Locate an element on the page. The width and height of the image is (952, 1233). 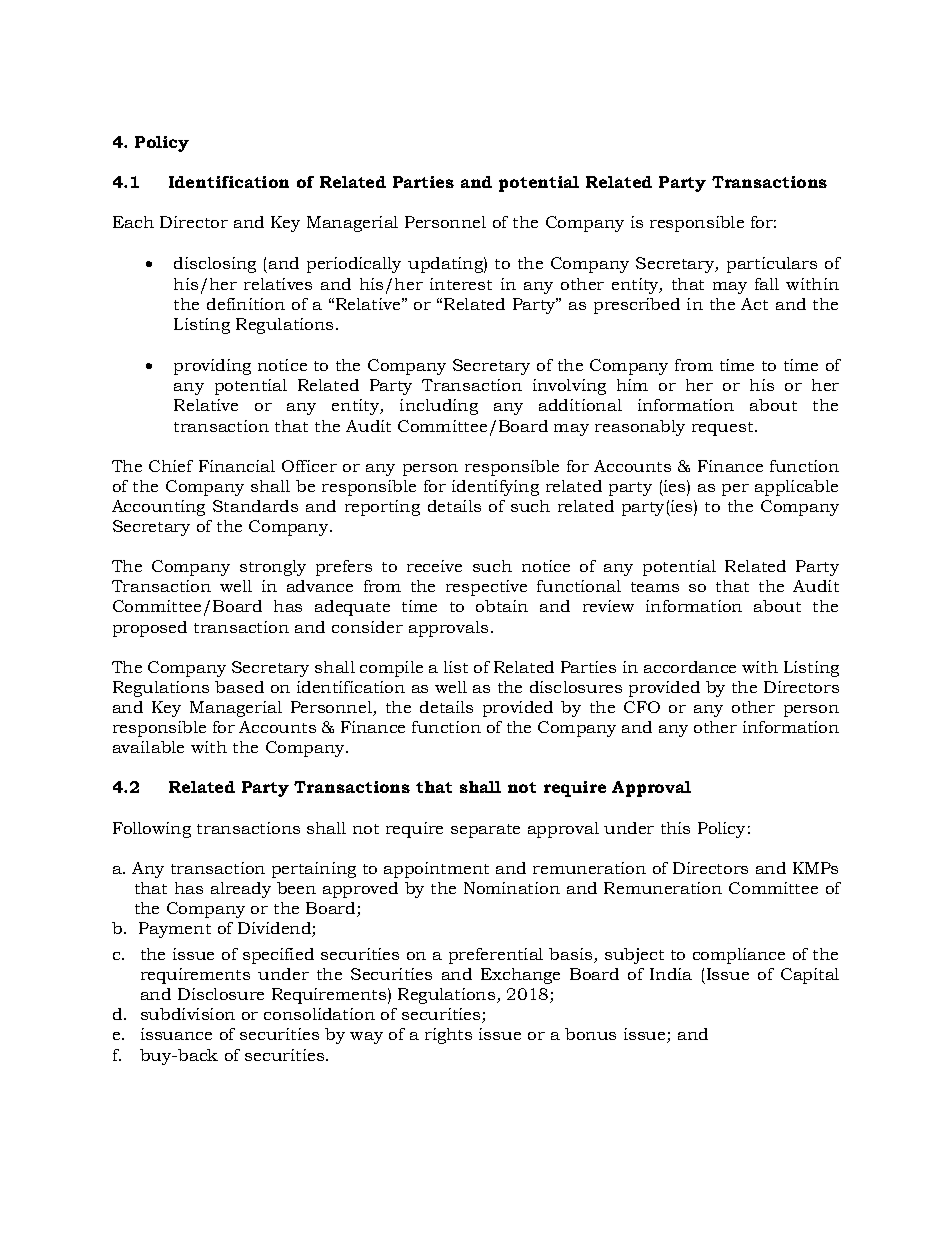
subdivision is located at coordinates (188, 1014).
